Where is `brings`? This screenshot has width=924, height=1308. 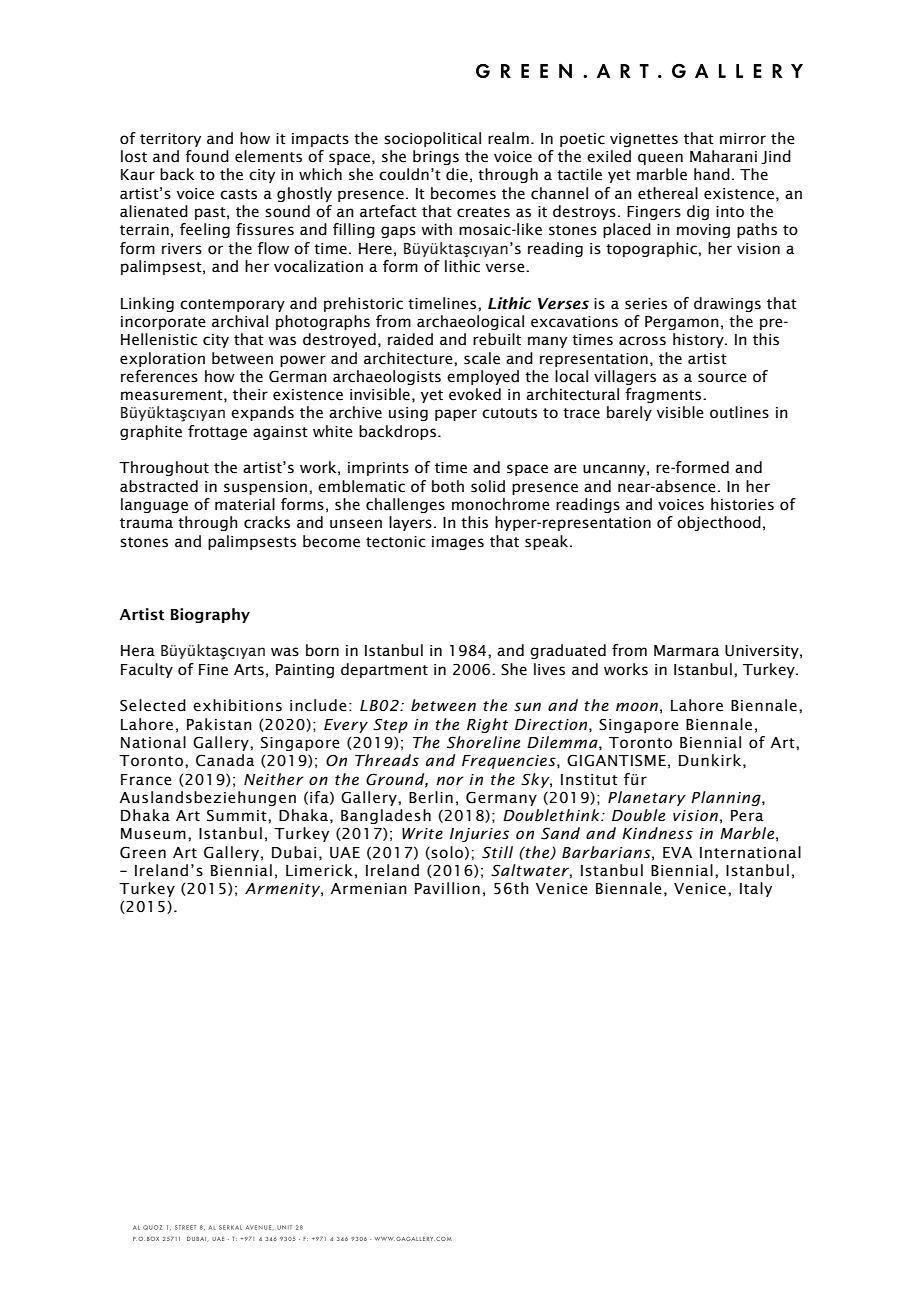
brings is located at coordinates (436, 157).
